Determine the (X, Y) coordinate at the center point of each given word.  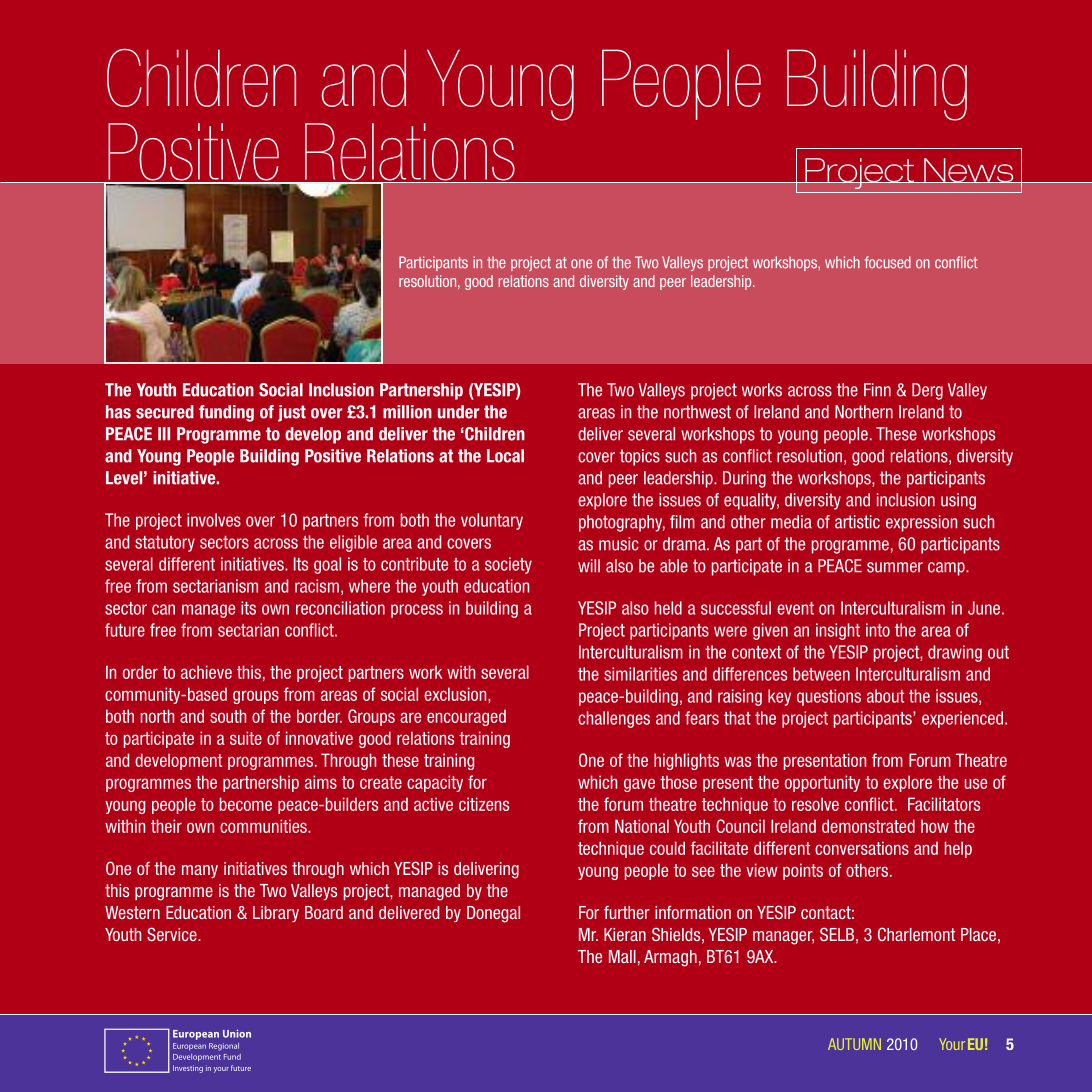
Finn (877, 389)
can (163, 609)
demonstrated (868, 826)
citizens (484, 804)
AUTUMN (854, 1044)
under (459, 412)
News (969, 170)
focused (888, 262)
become (246, 804)
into (878, 630)
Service (173, 934)
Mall (622, 956)
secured (165, 412)
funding (226, 413)
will (589, 565)
